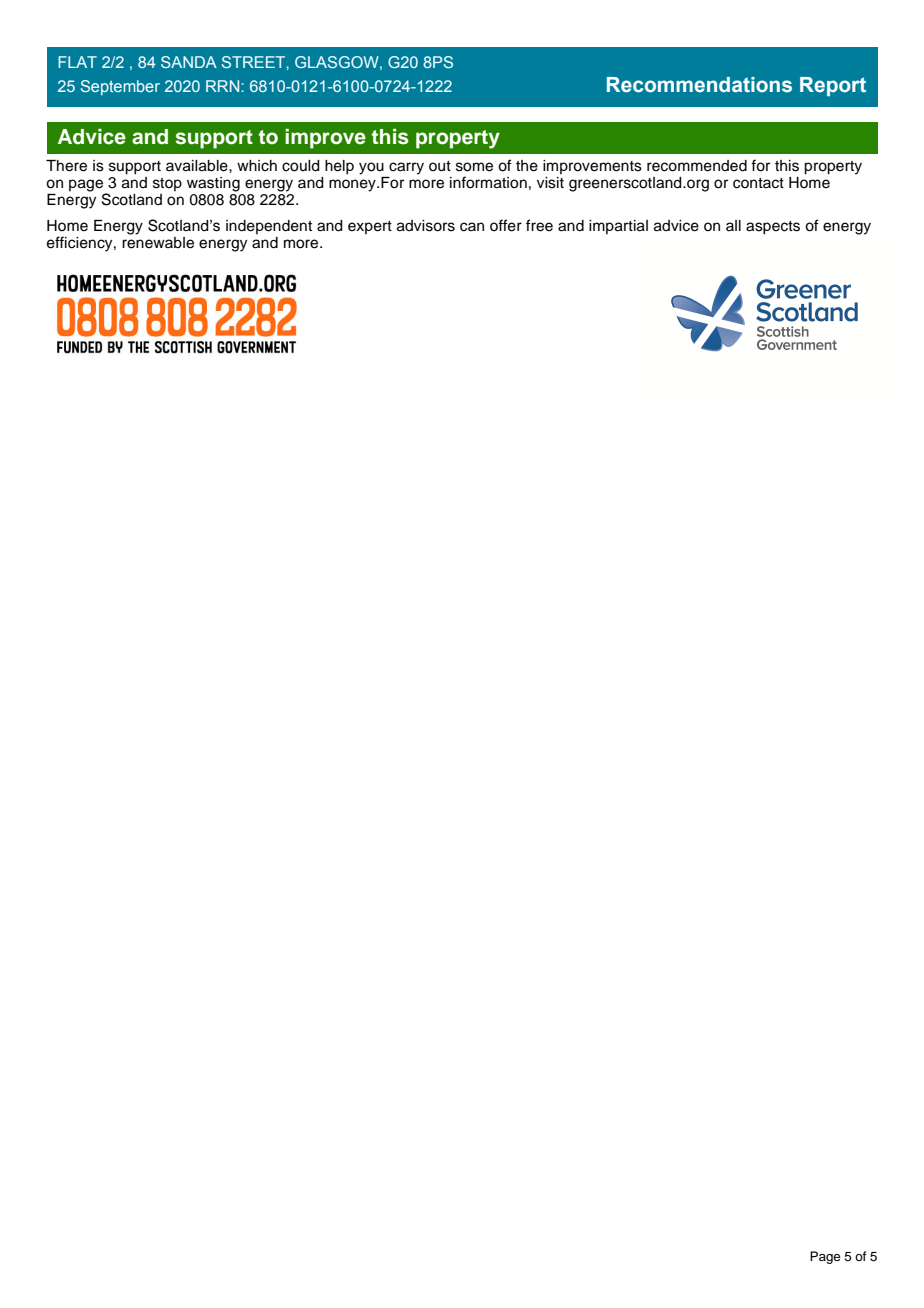  I want to click on Report, so click(833, 86).
